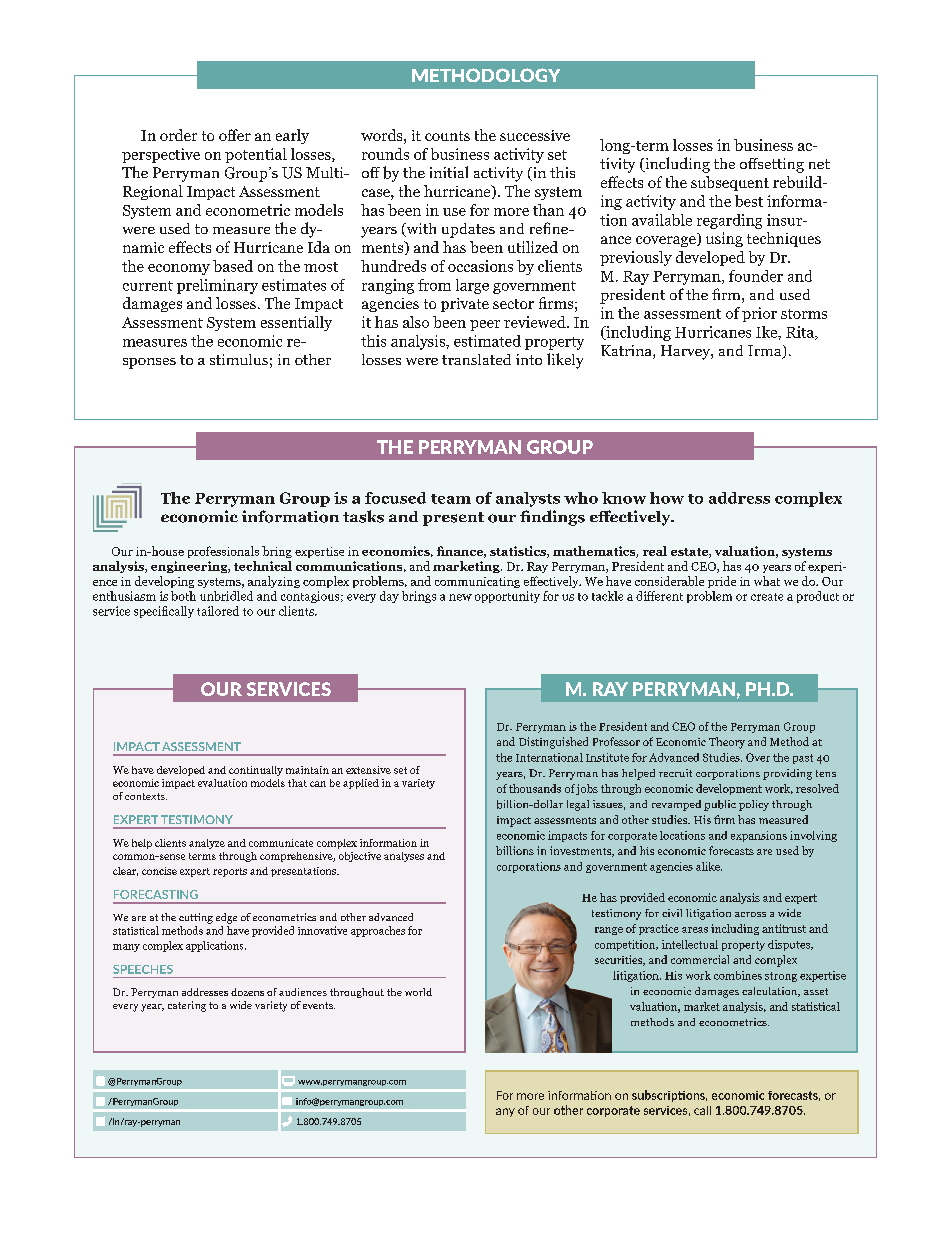  Describe the element at coordinates (256, 771) in the screenshot. I see `continually` at that location.
